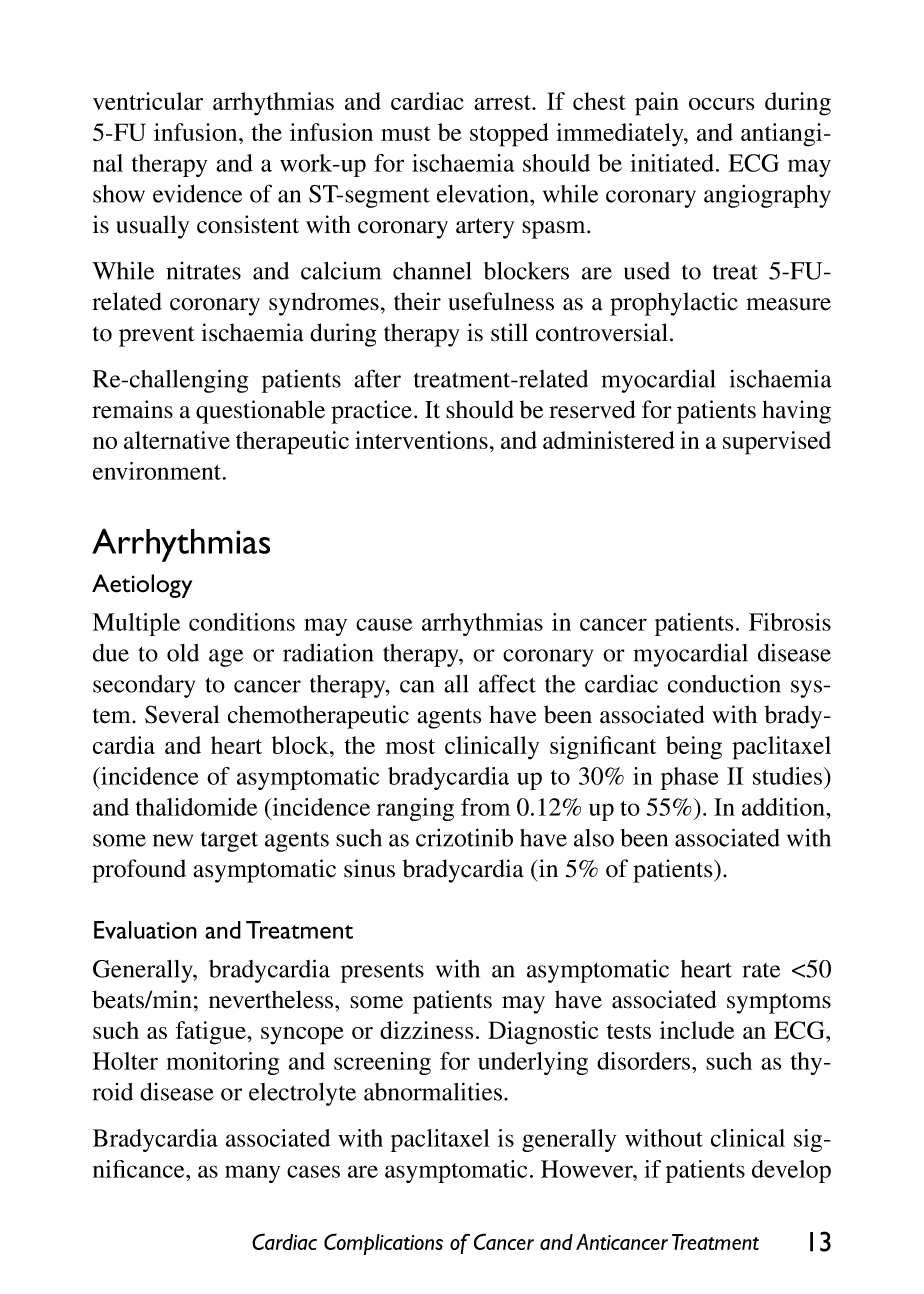  I want to click on interventions, so click(421, 440).
